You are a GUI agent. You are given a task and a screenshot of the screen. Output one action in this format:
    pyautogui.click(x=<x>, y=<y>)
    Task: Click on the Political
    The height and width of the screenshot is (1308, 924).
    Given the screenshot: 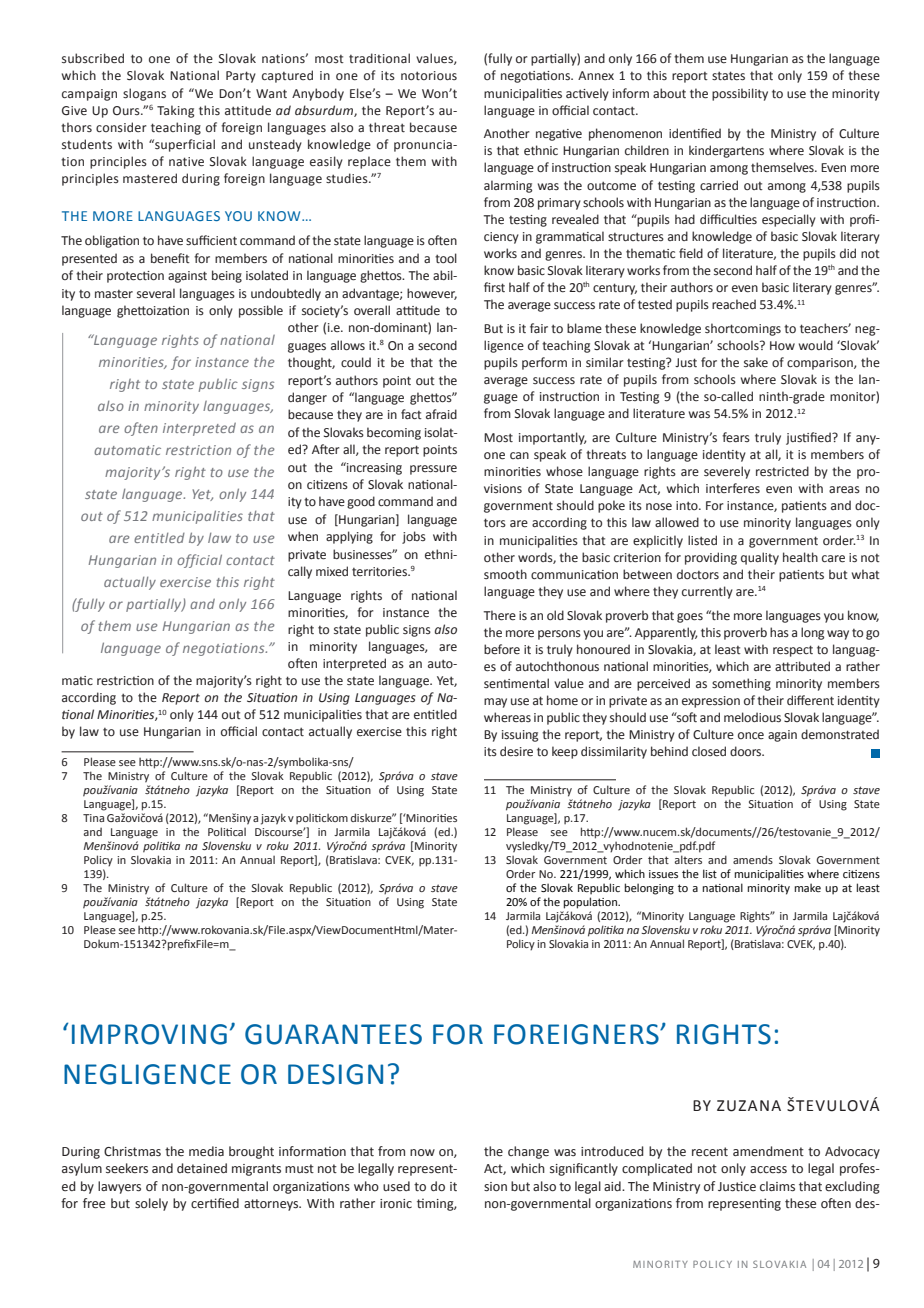 What is the action you would take?
    pyautogui.click(x=227, y=831)
